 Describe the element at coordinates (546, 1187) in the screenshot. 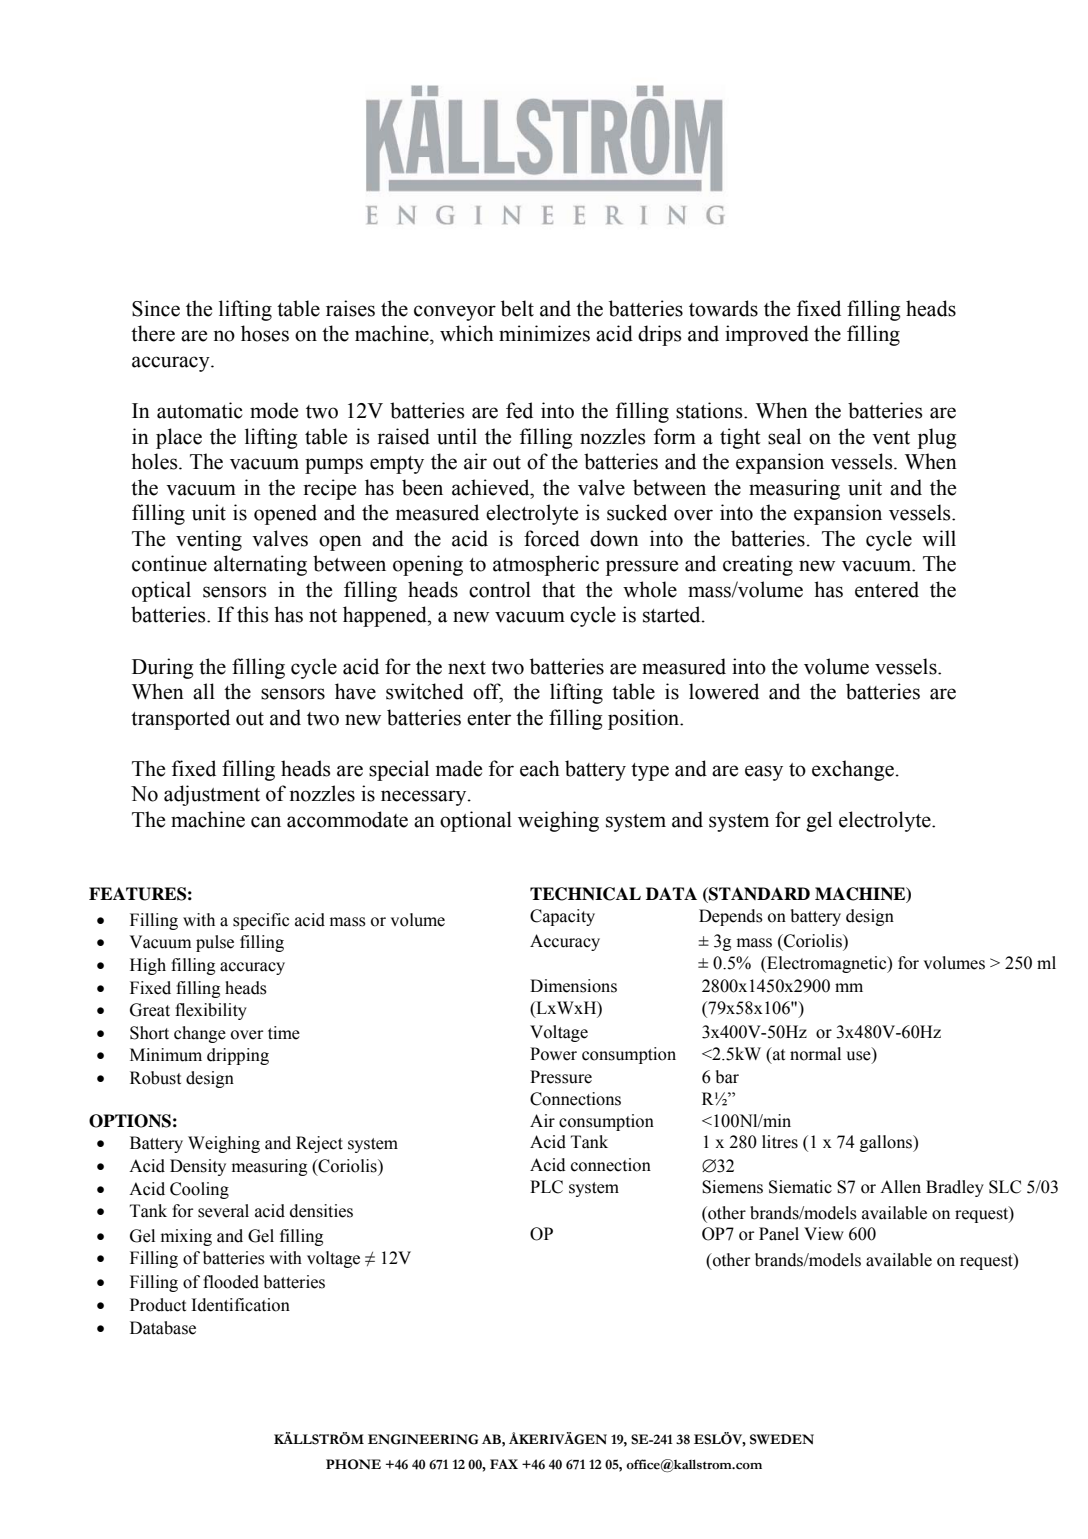

I see `PLC` at that location.
